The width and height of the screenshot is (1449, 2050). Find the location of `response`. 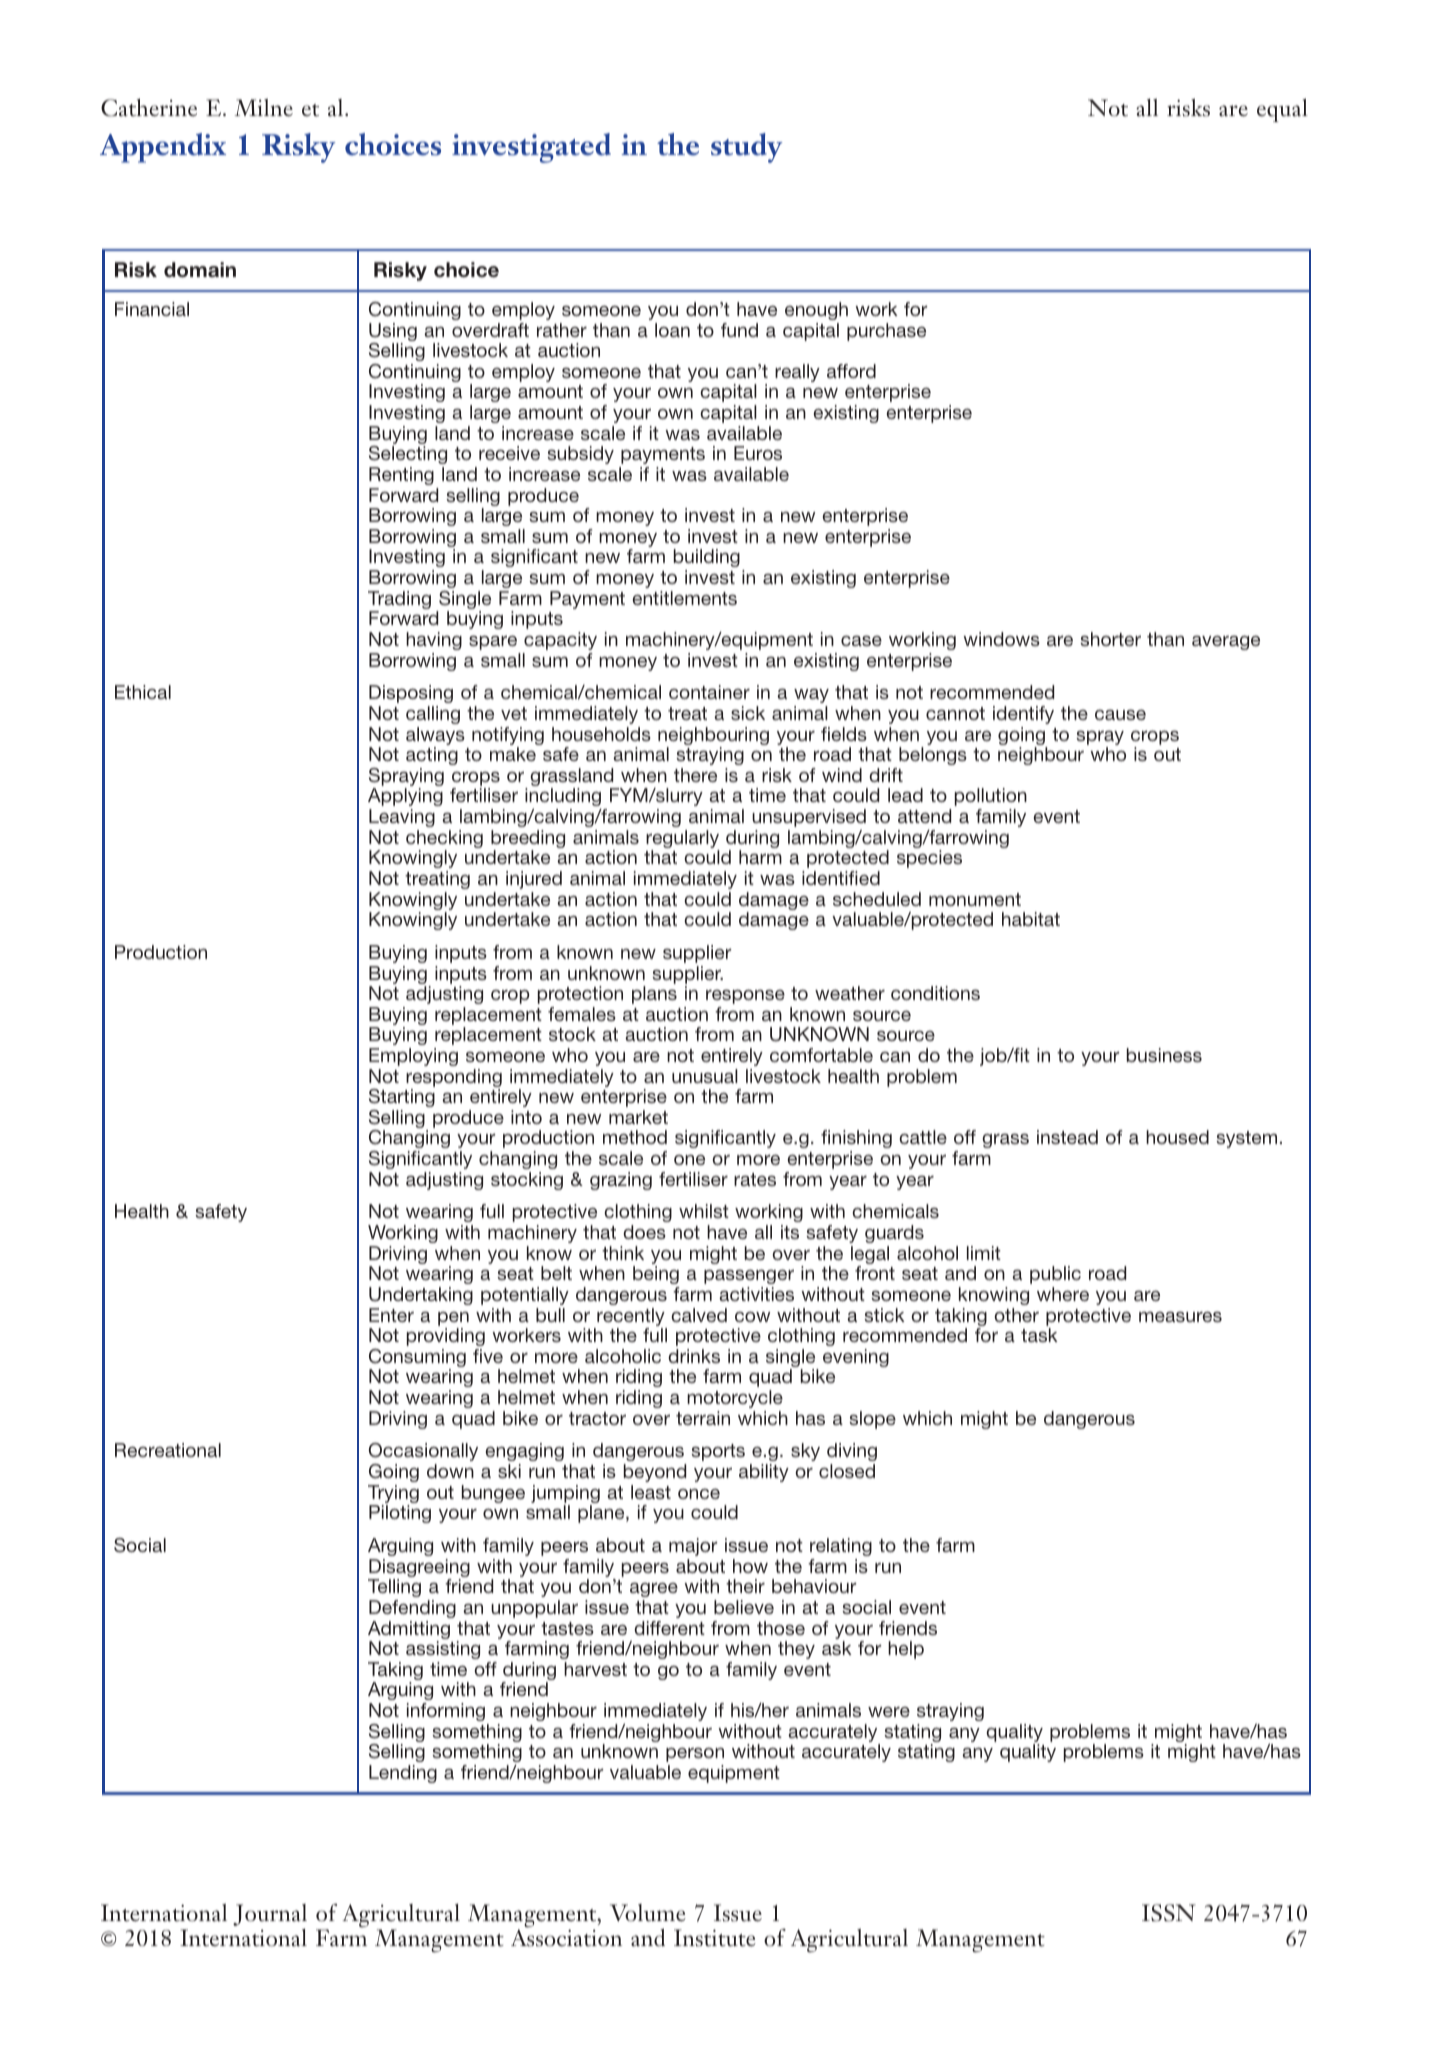

response is located at coordinates (745, 996).
